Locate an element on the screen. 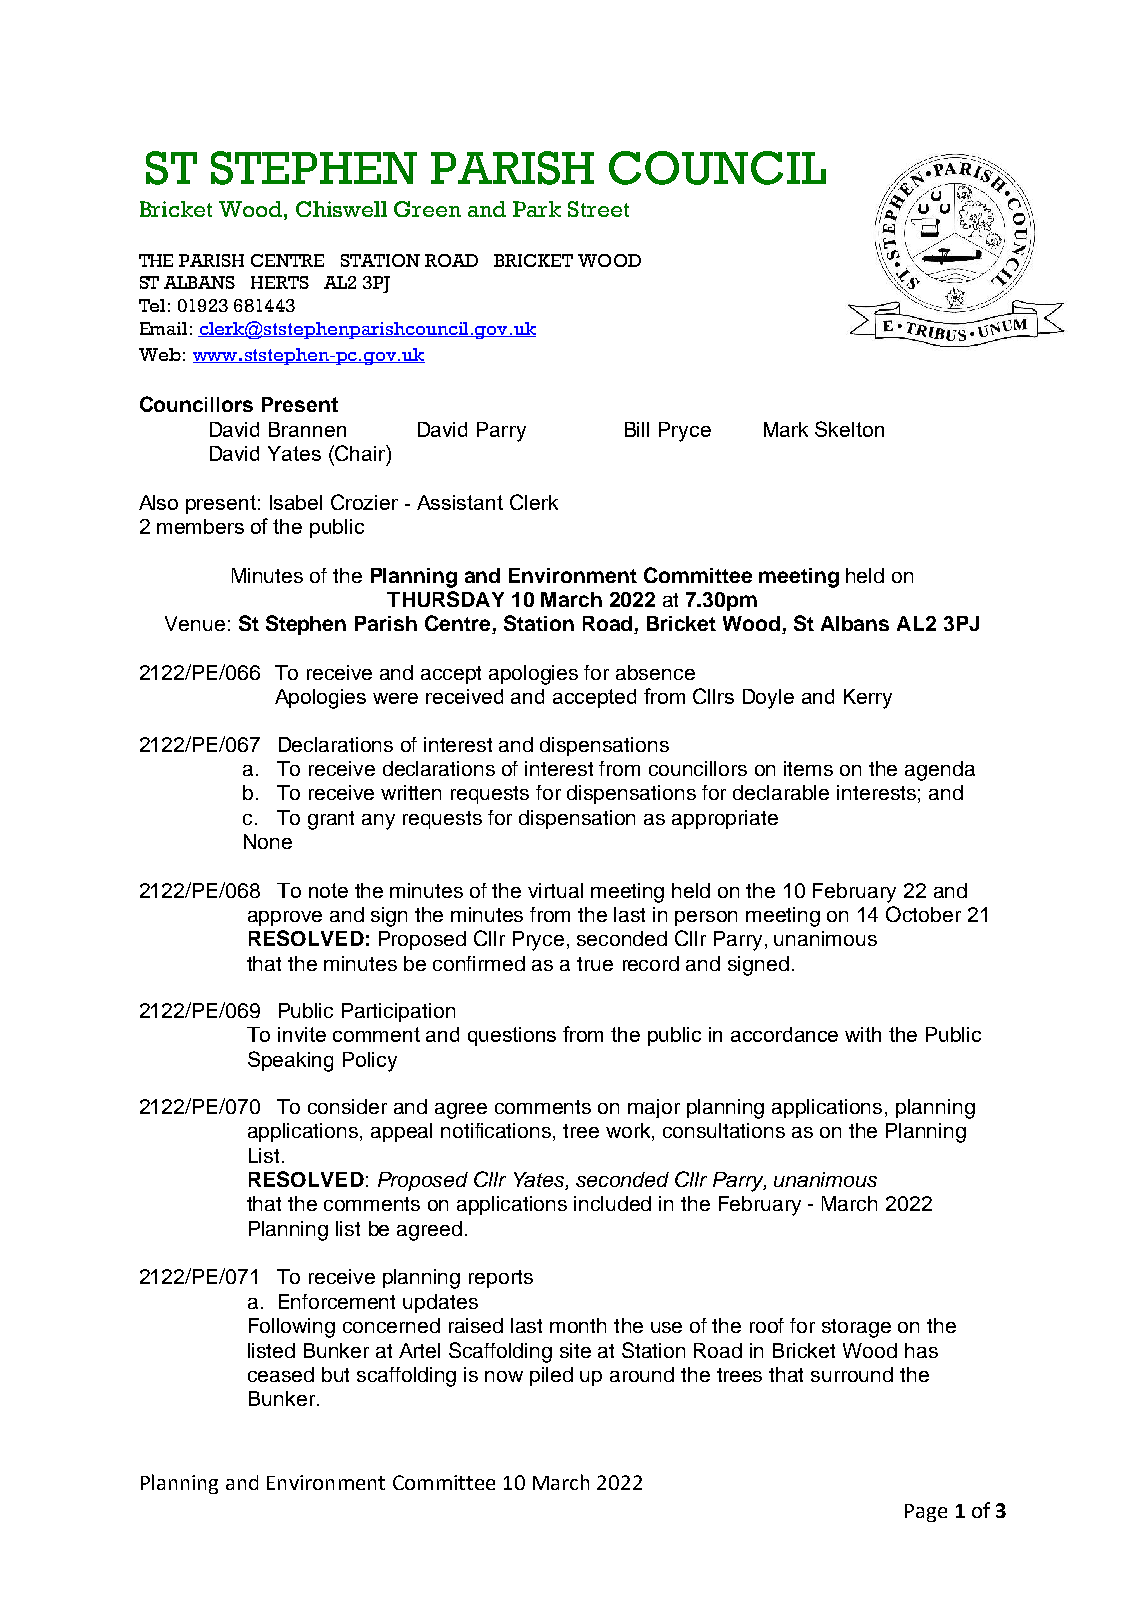 This screenshot has height=1619, width=1145. consider is located at coordinates (347, 1106).
